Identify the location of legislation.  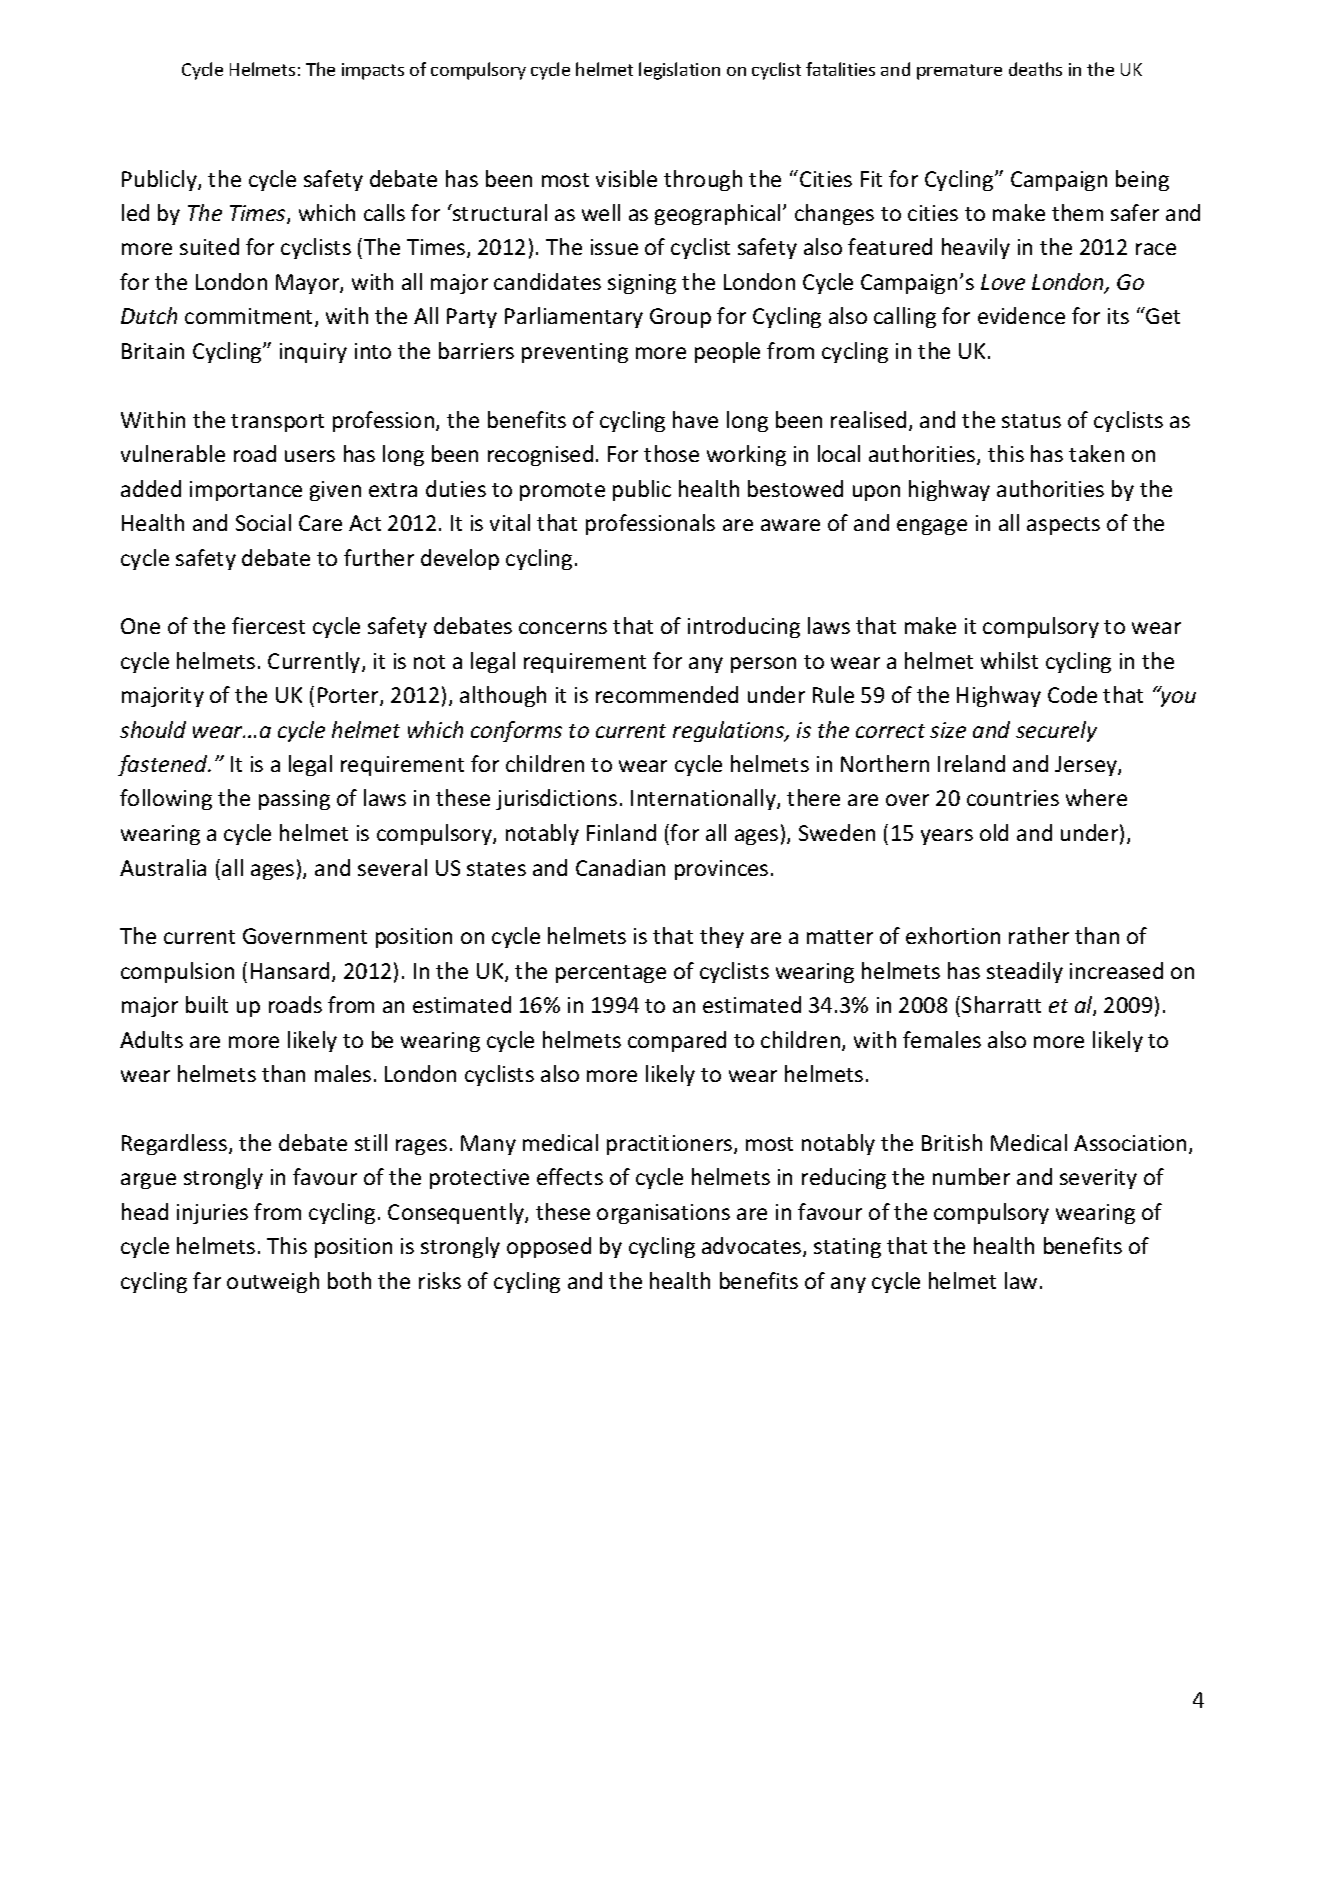
(679, 71).
